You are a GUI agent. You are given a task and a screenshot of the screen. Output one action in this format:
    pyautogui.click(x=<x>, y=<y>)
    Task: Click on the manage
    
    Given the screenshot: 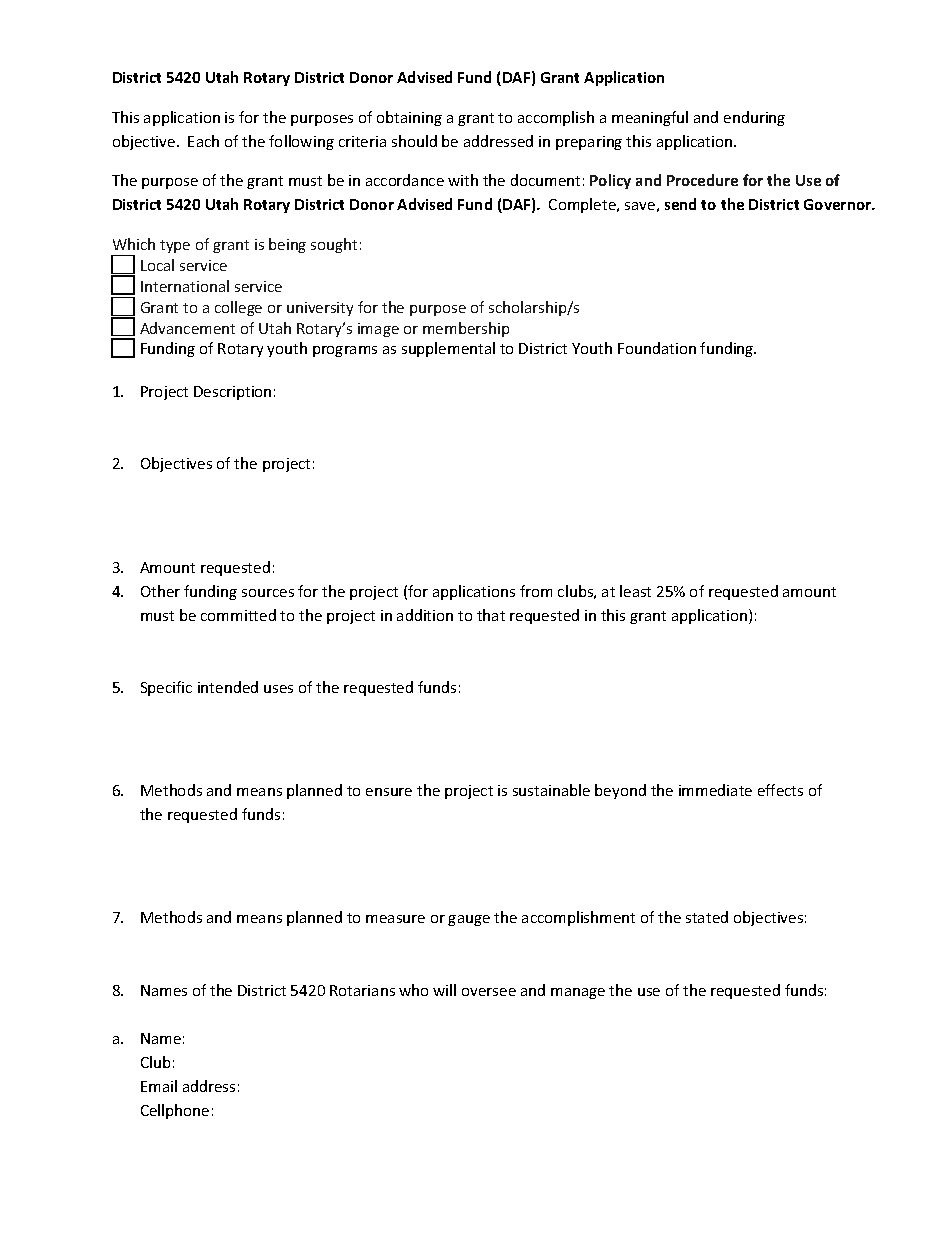 What is the action you would take?
    pyautogui.click(x=578, y=993)
